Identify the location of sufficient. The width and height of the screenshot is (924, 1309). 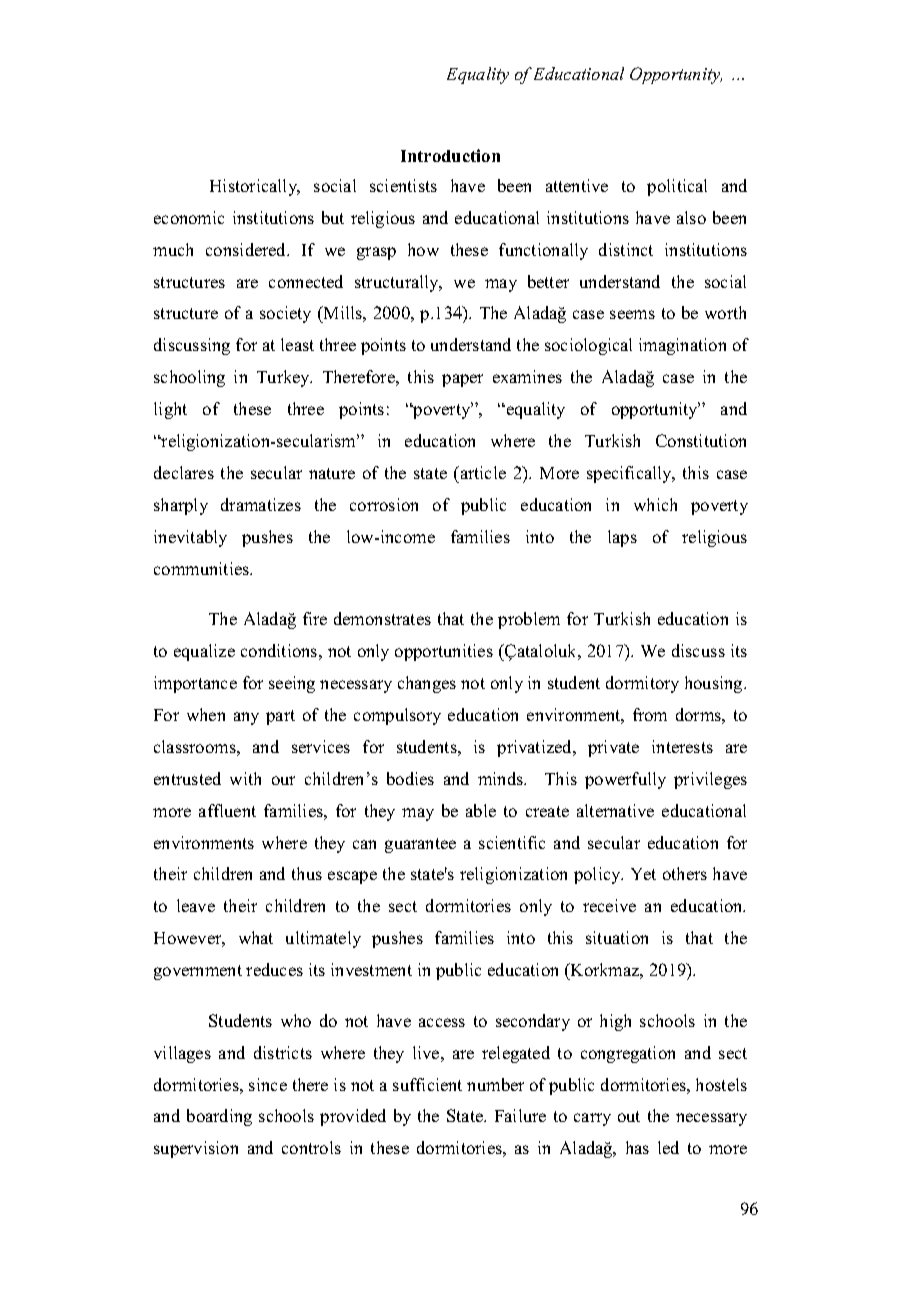
(427, 1084).
